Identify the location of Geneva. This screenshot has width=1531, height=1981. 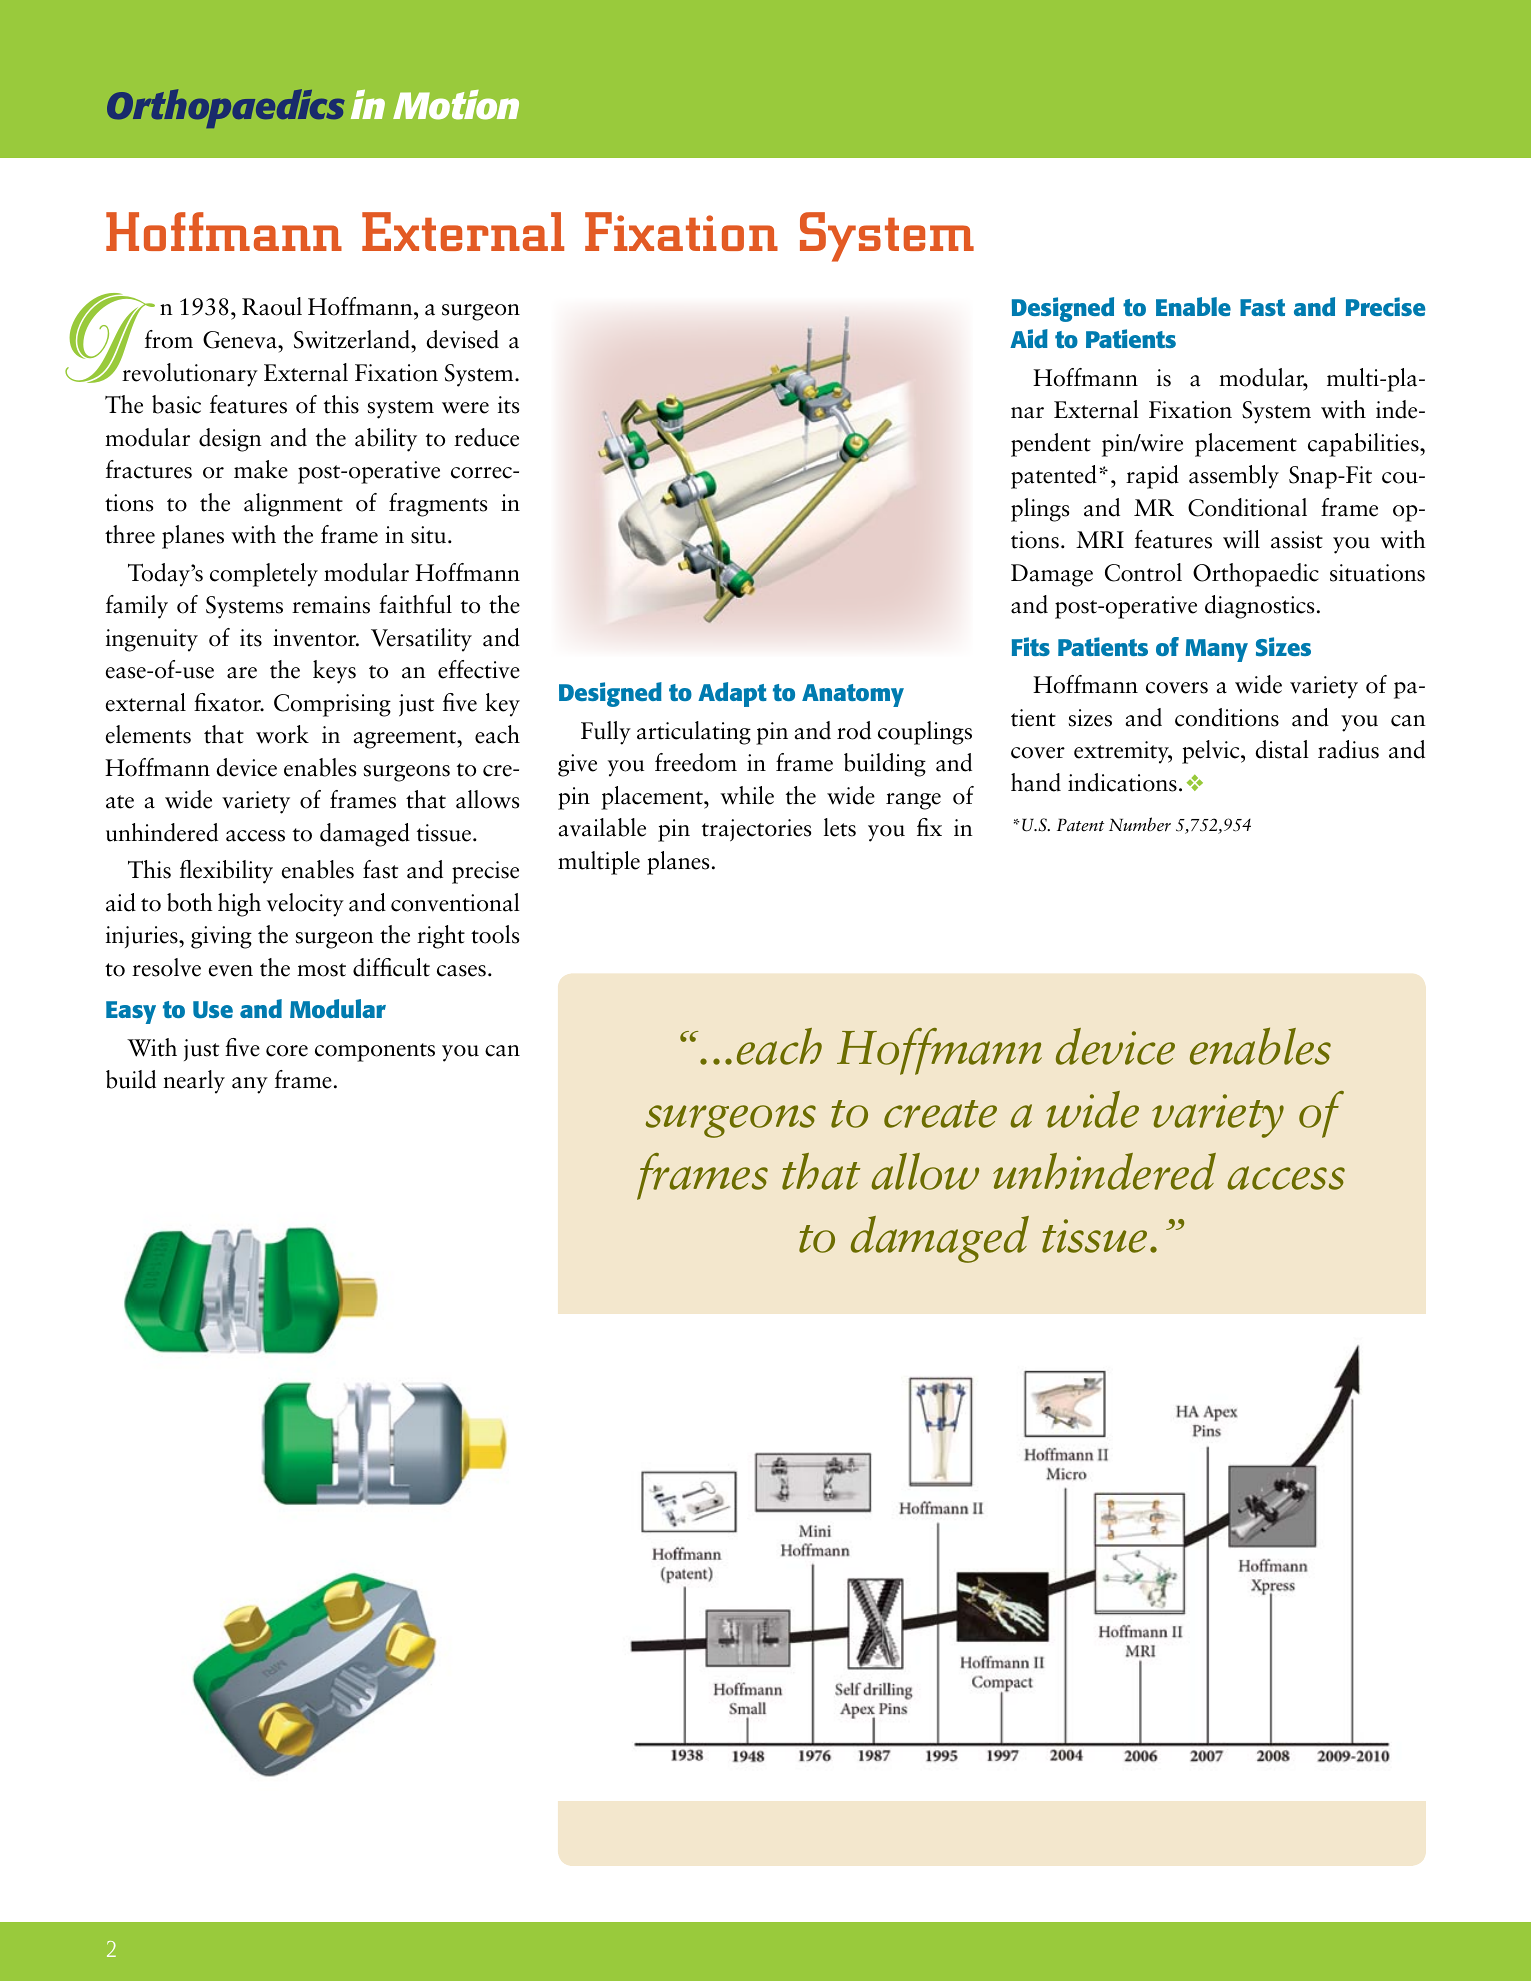
(241, 340).
